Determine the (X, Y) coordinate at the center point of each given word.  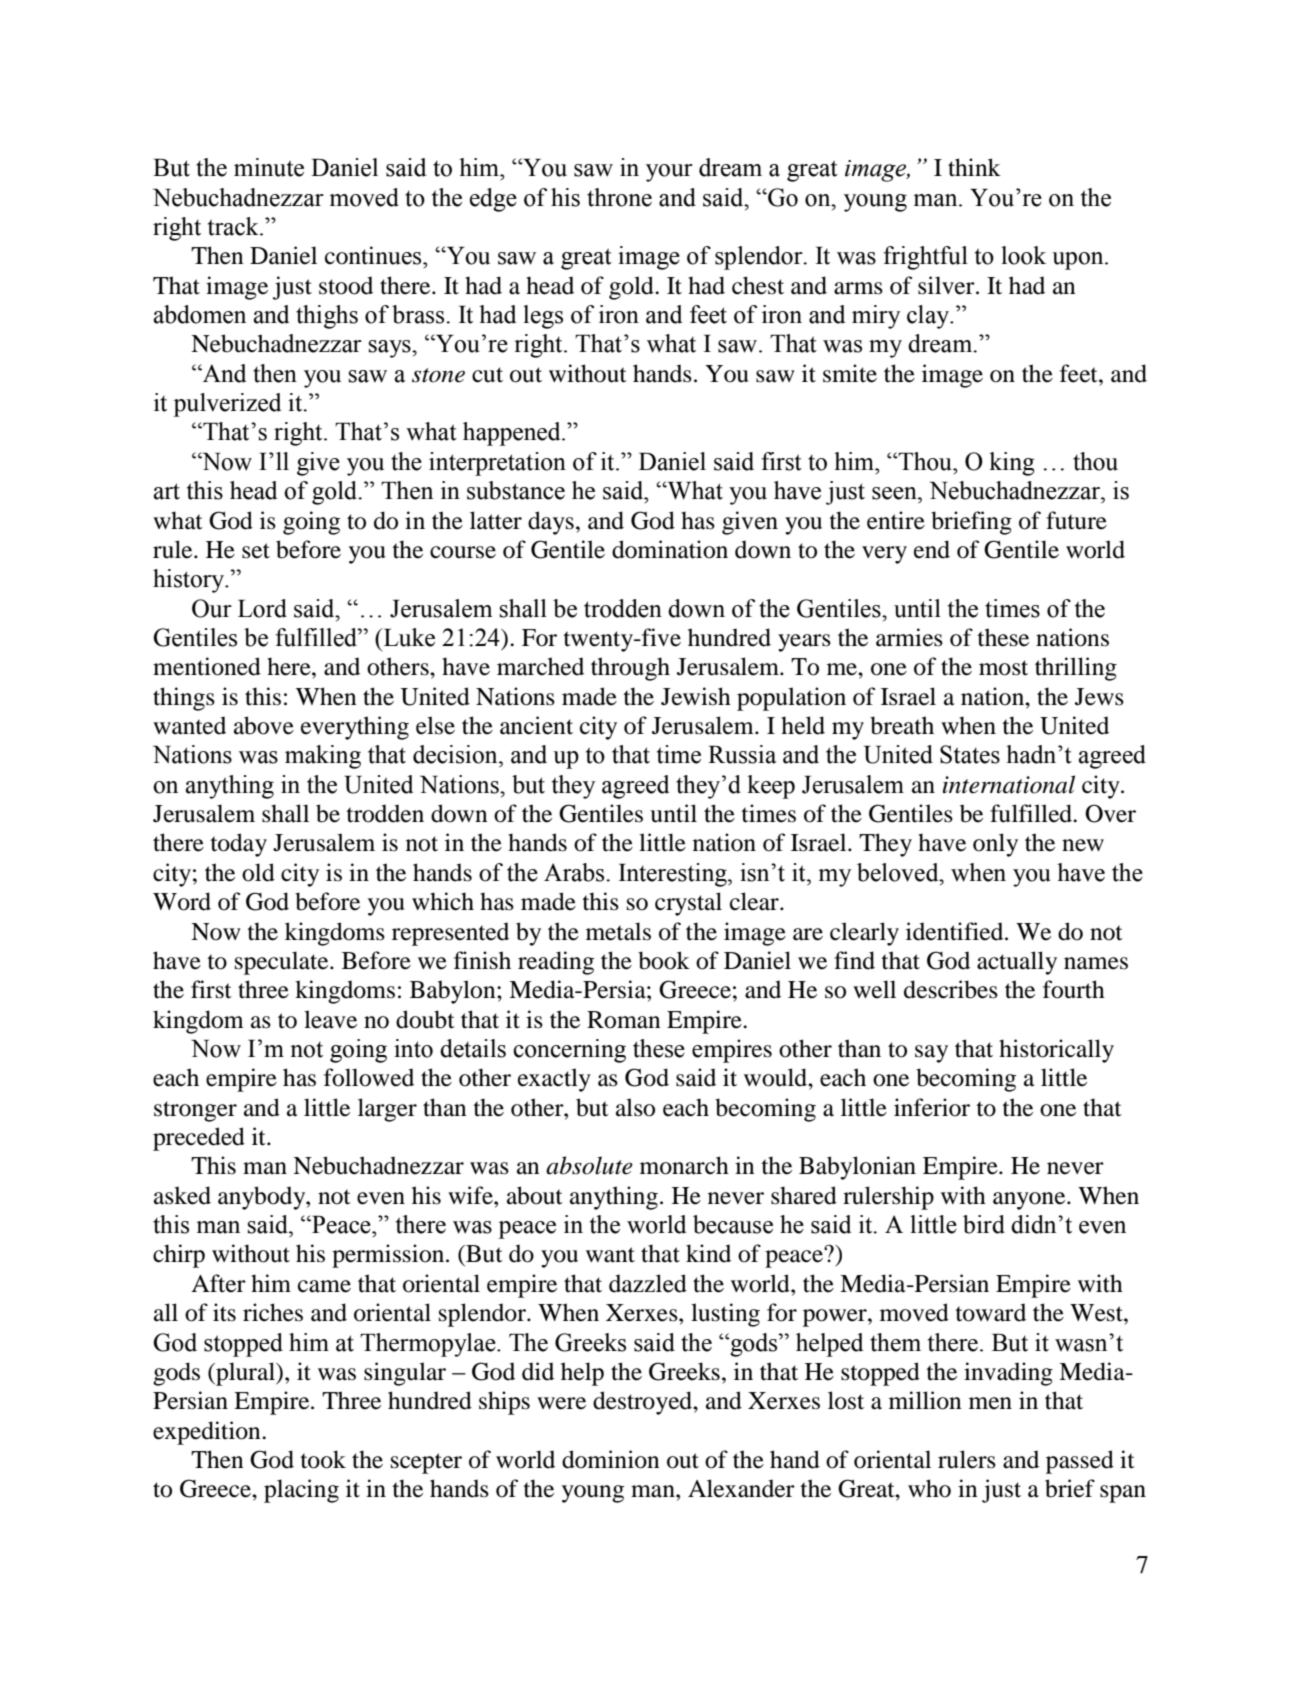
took (323, 1459)
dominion (610, 1459)
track (234, 226)
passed (1080, 1462)
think (974, 167)
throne (619, 197)
